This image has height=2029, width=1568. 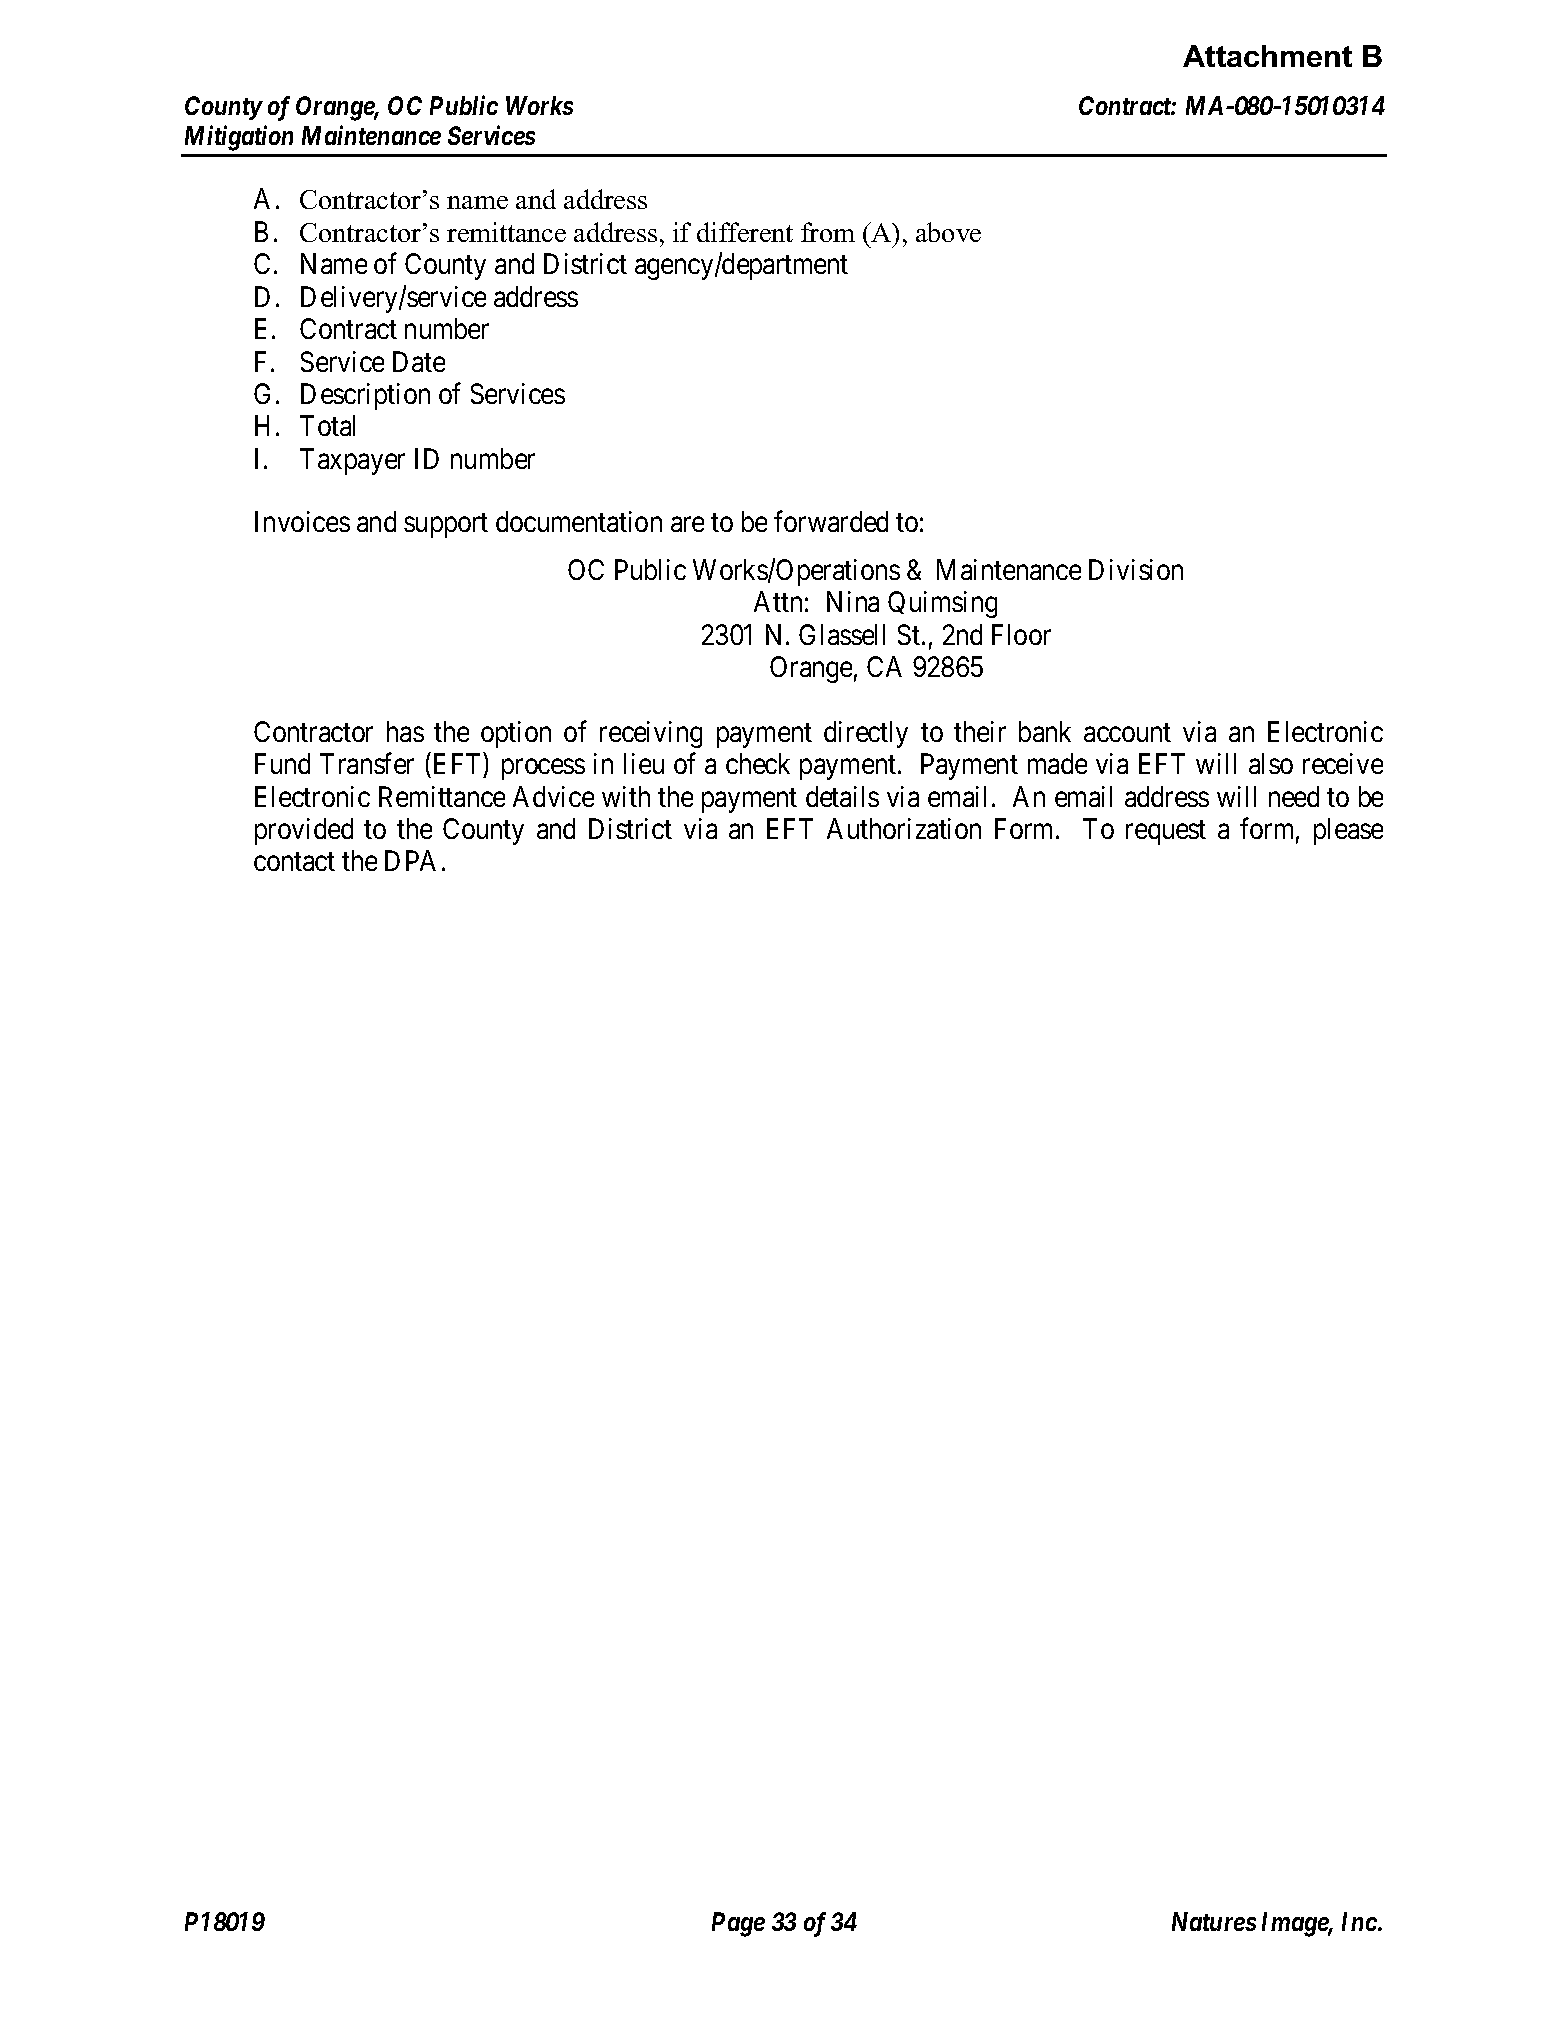 I want to click on Authorization, so click(x=904, y=828).
